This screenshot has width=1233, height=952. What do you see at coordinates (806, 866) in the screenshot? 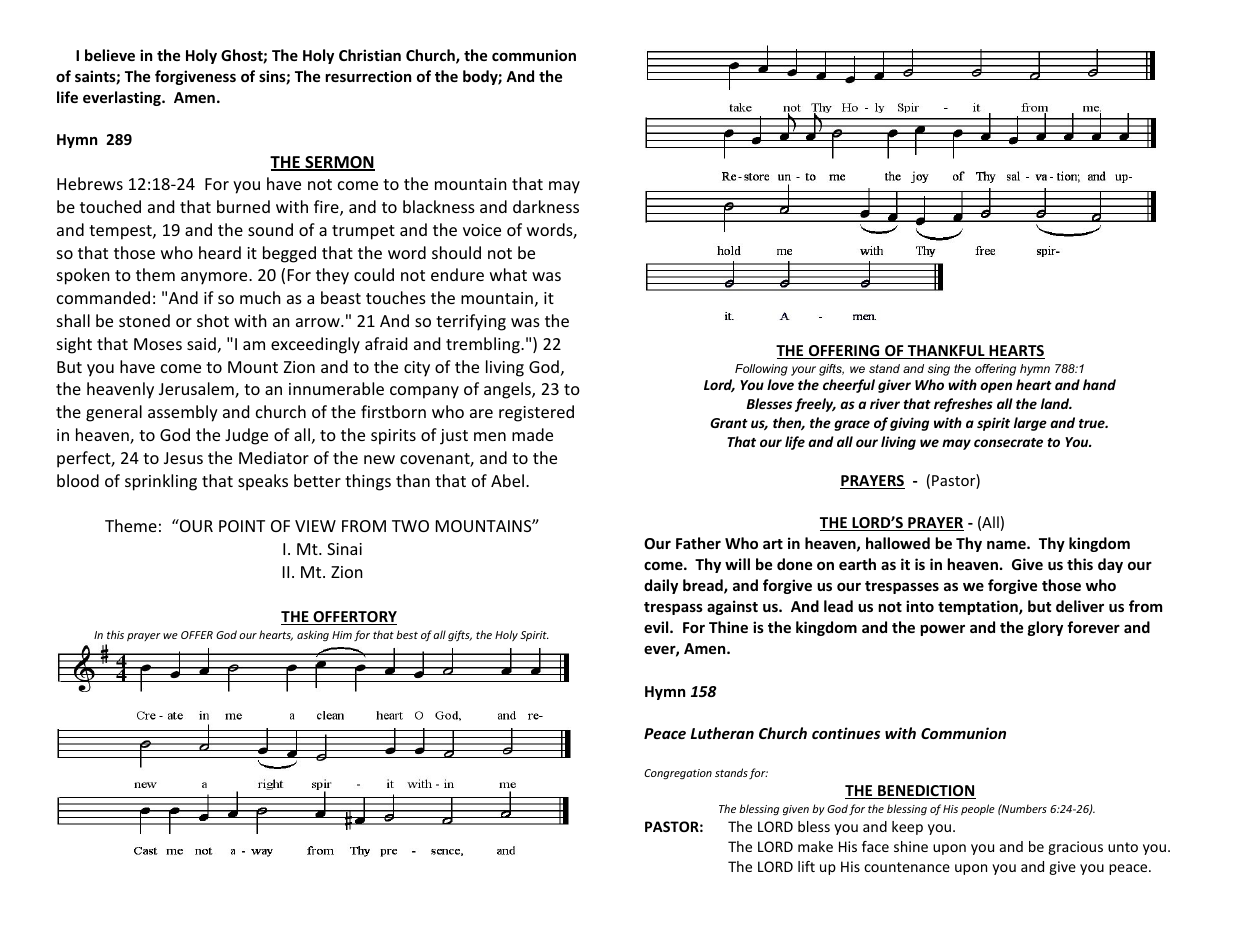
I see `lift` at bounding box center [806, 866].
